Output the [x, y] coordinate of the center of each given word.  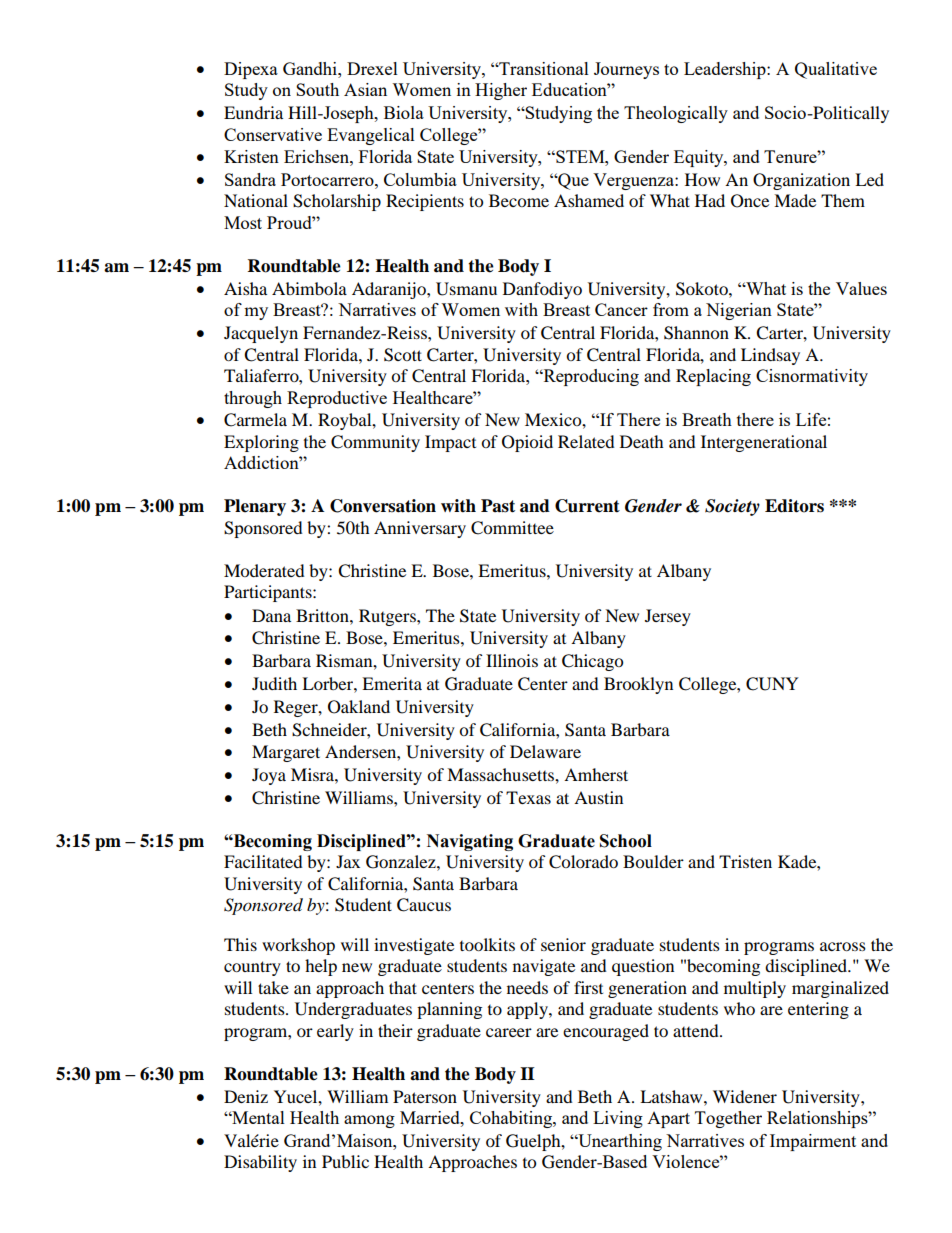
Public [345, 1161]
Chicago [592, 662]
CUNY [772, 684]
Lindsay [770, 356]
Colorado [583, 862]
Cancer [621, 309]
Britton [323, 615]
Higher [501, 91]
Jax [348, 861]
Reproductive [337, 399]
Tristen [745, 861]
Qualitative [836, 70]
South [317, 89]
